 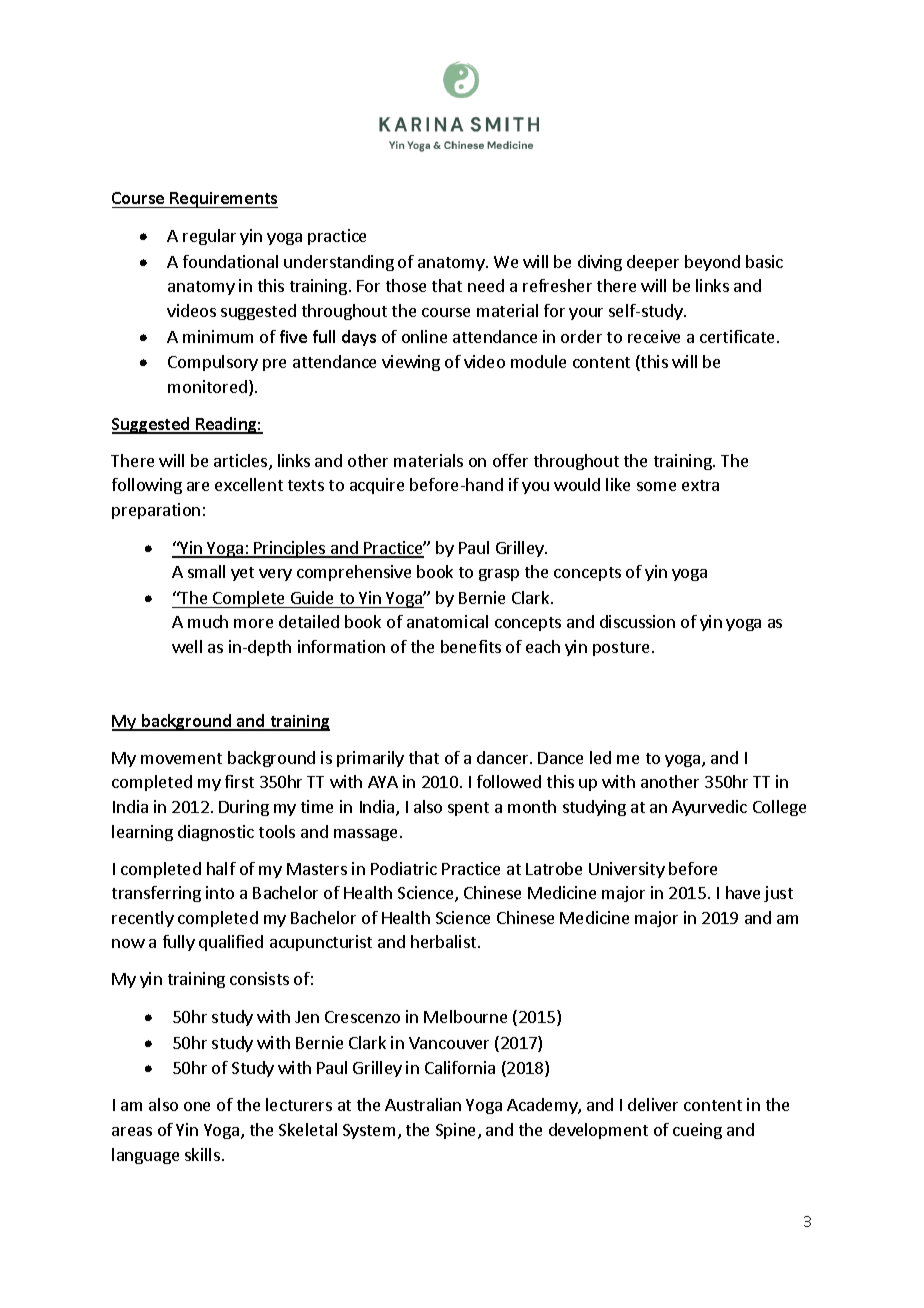 I want to click on one, so click(x=197, y=1106).
